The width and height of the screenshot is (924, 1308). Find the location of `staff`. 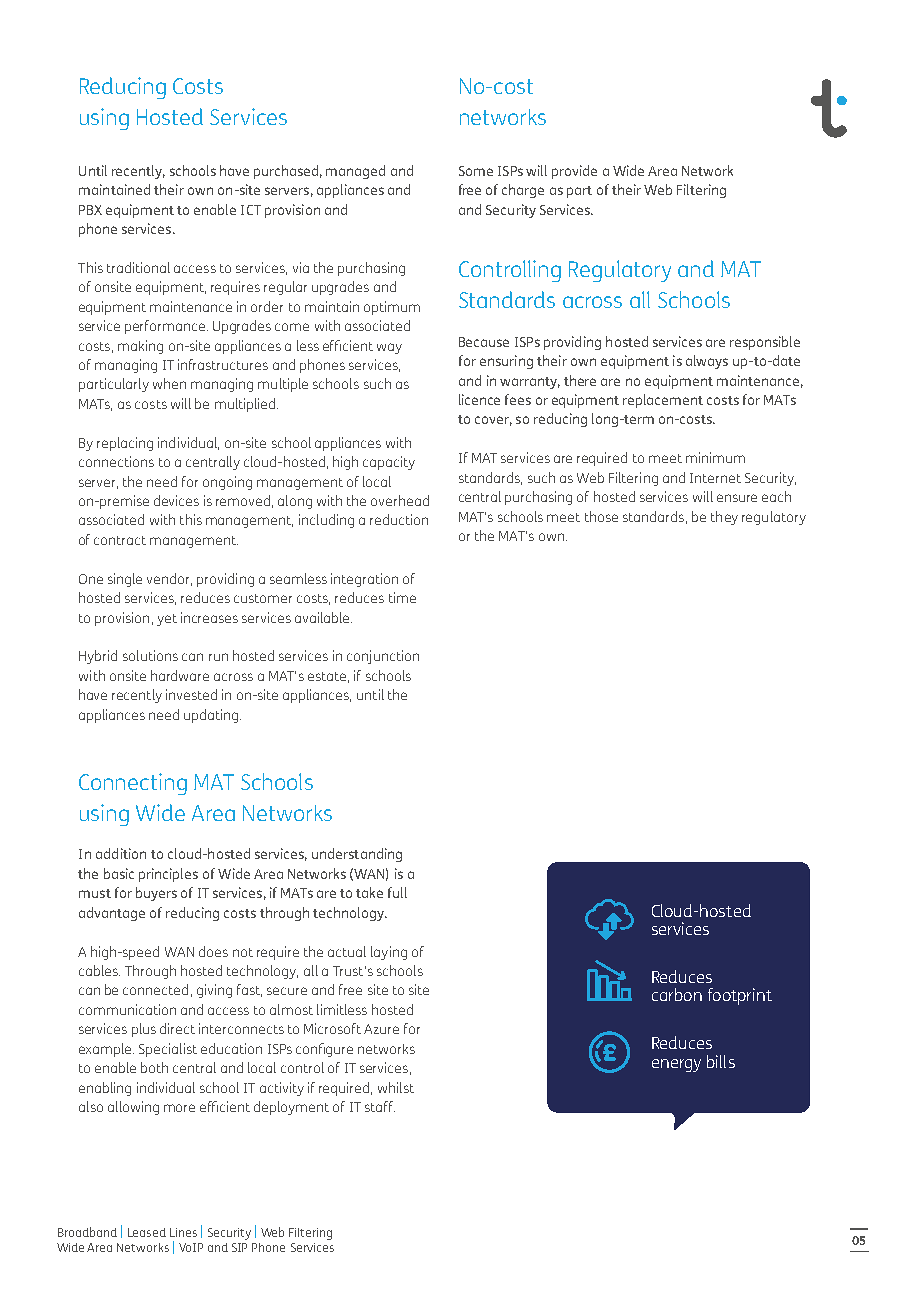

staff is located at coordinates (380, 1106).
